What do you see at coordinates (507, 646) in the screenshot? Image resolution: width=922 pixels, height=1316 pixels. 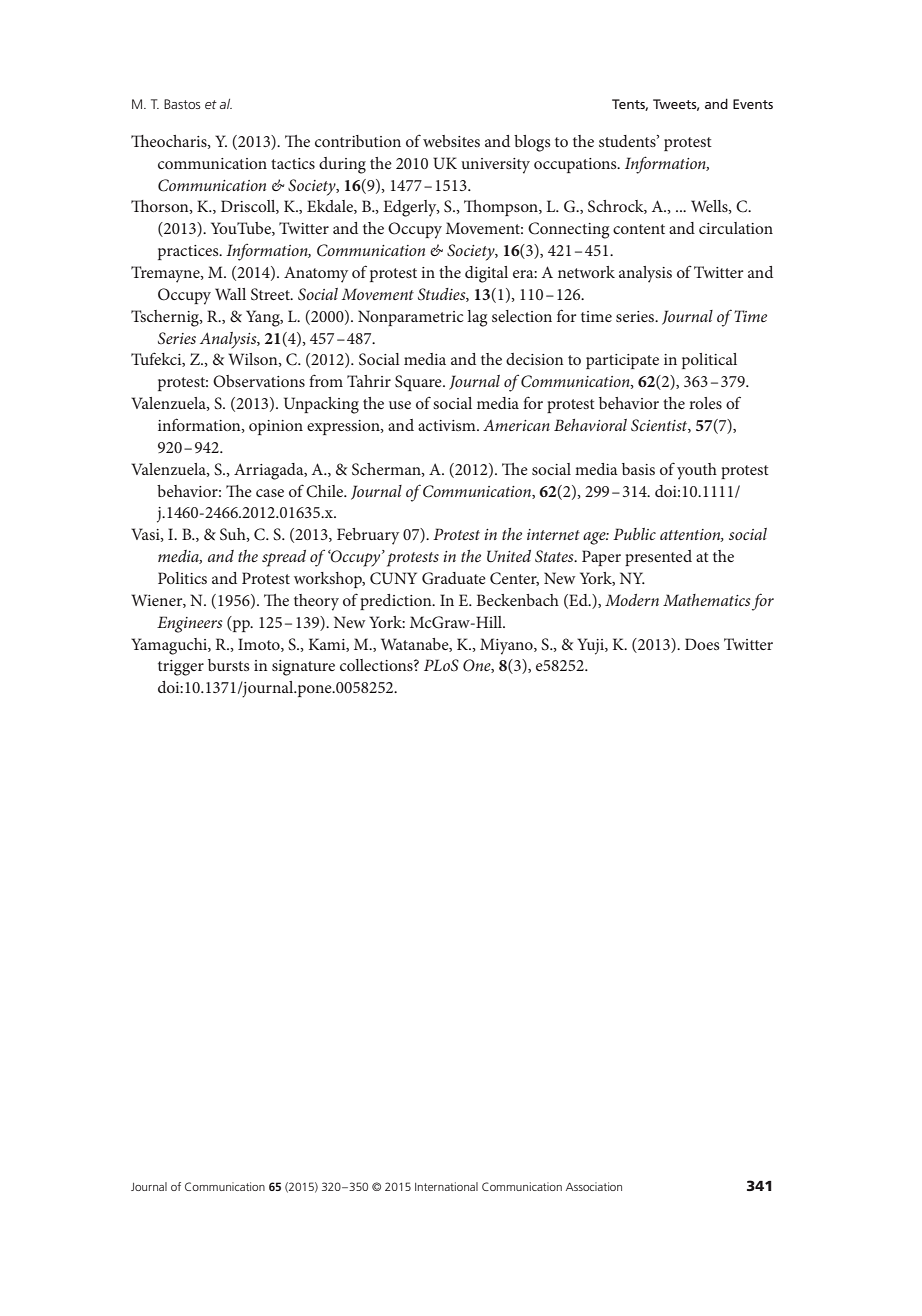 I see `Miyano` at bounding box center [507, 646].
